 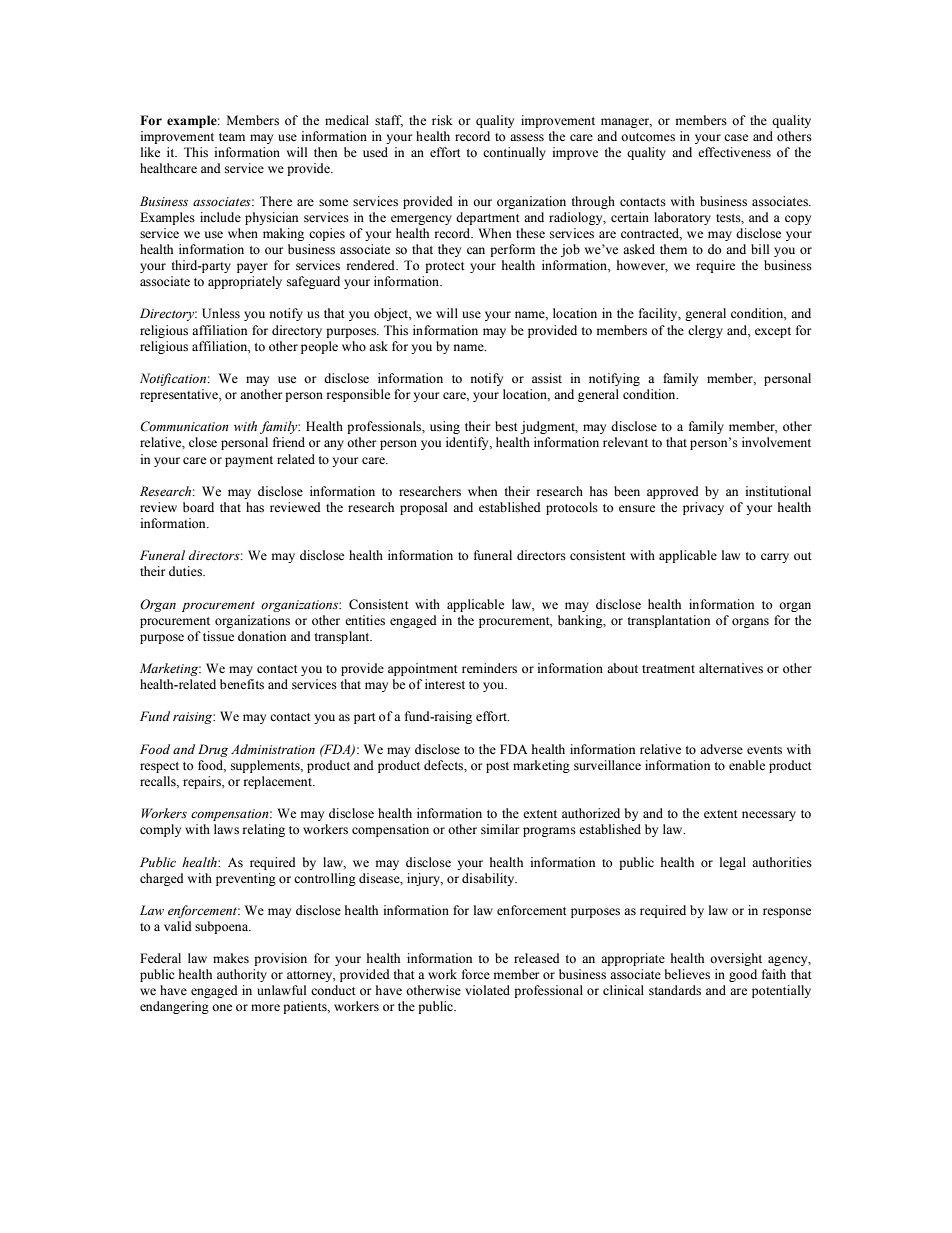 I want to click on benefits, so click(x=242, y=684).
